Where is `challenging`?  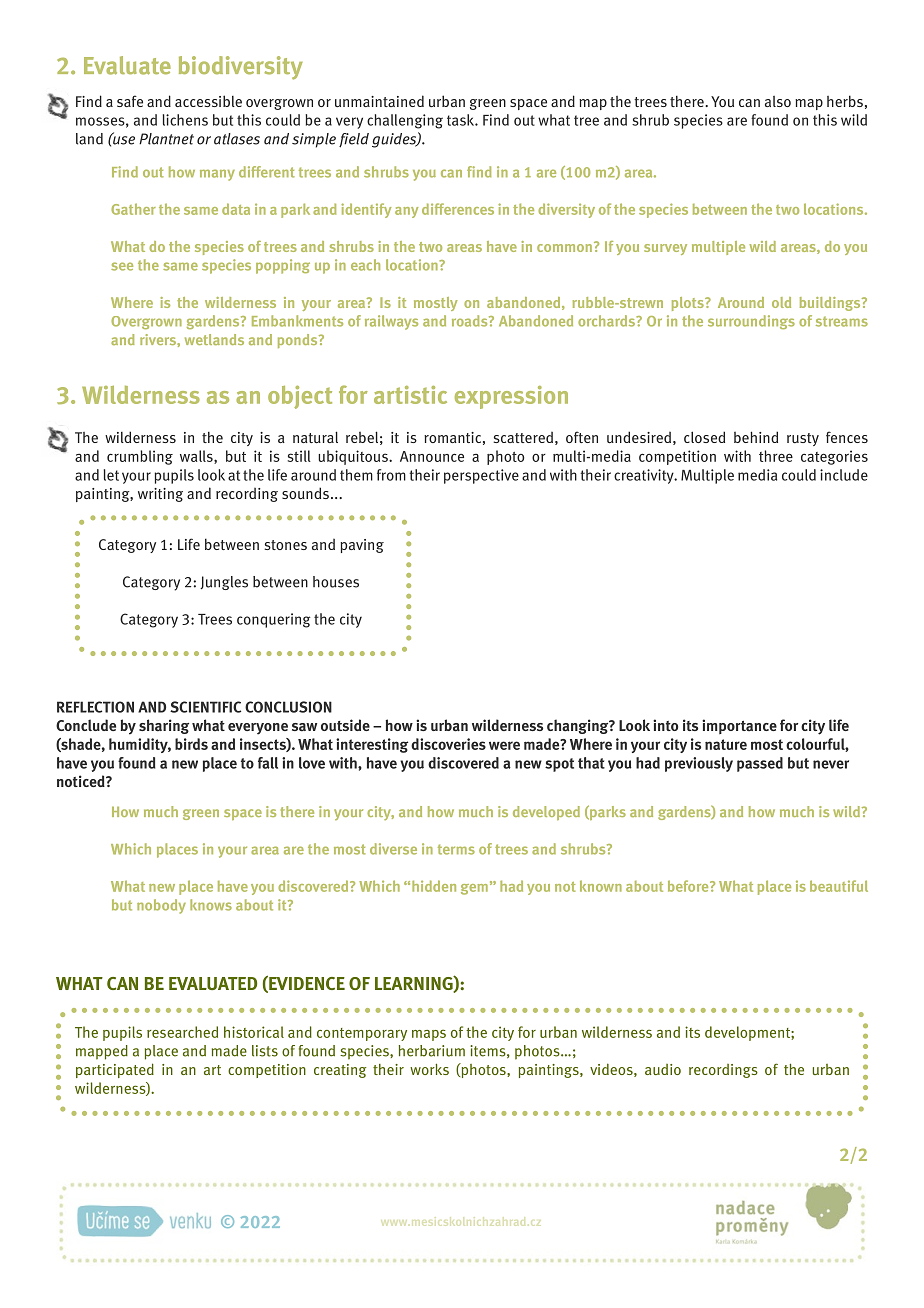
challenging is located at coordinates (405, 121).
